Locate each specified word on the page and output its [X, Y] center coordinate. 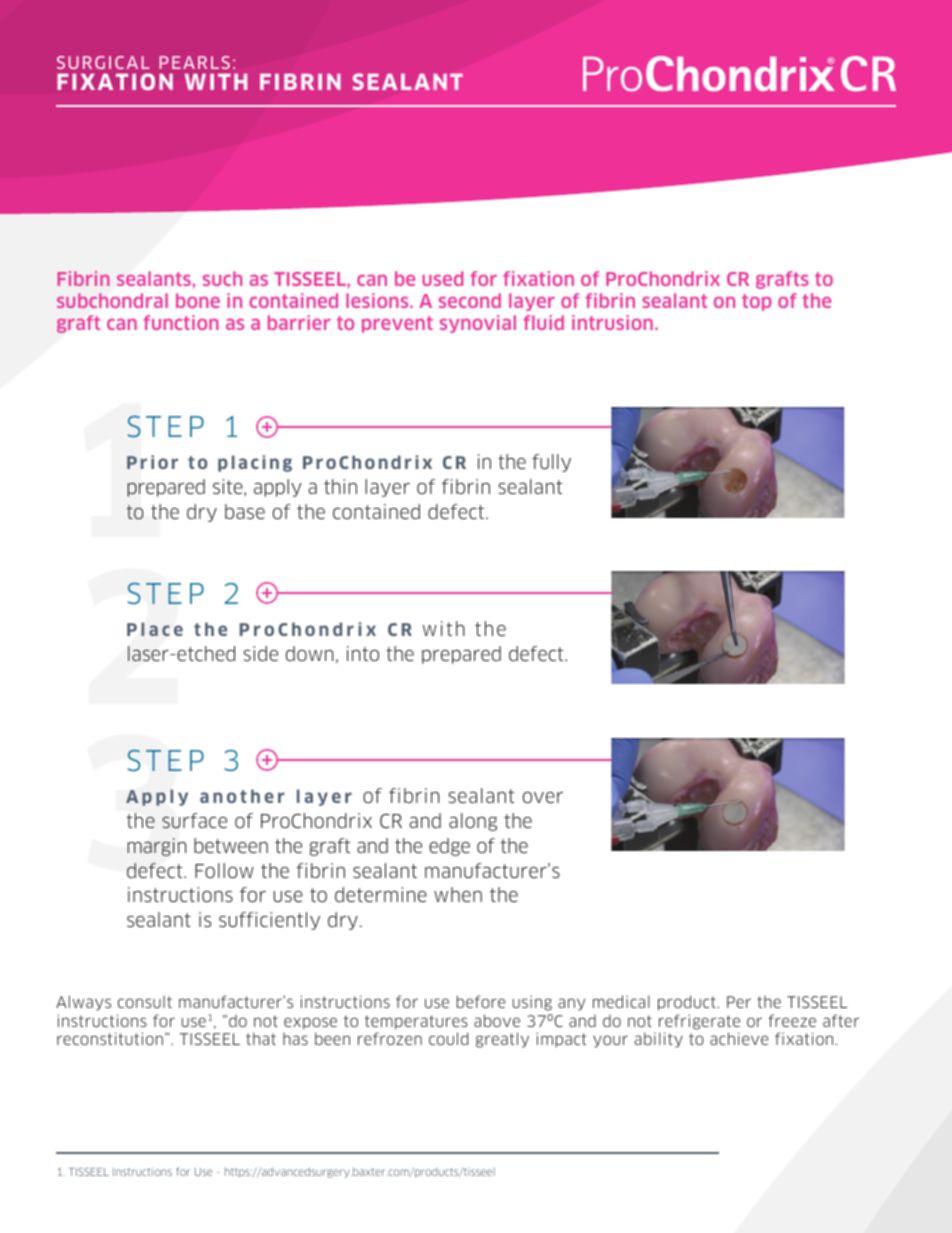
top [756, 302]
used [442, 278]
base [245, 511]
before [481, 1001]
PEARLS [195, 62]
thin [340, 486]
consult [145, 1001]
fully [551, 463]
